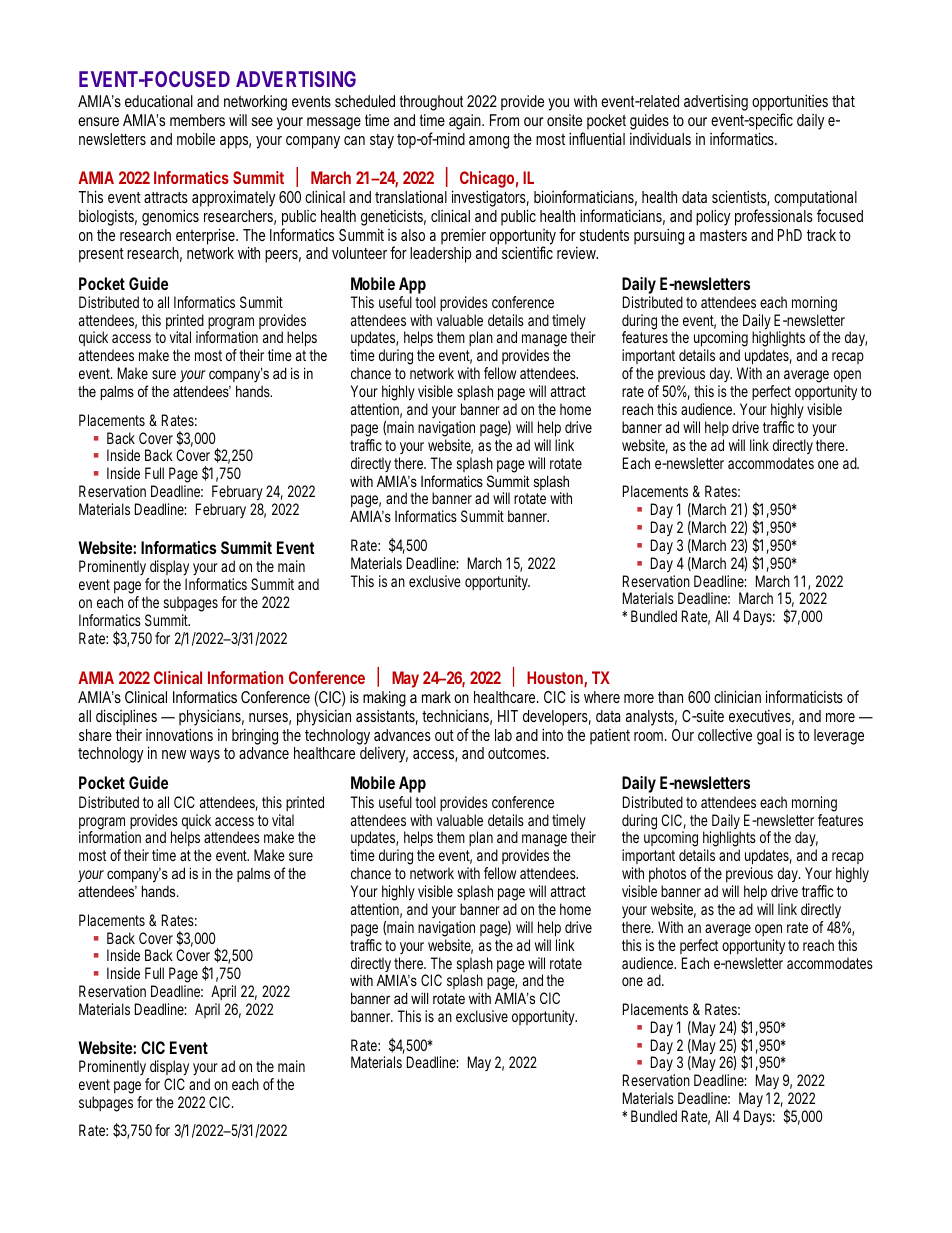 This screenshot has width=952, height=1233. Describe the element at coordinates (436, 697) in the screenshot. I see `mark` at that location.
